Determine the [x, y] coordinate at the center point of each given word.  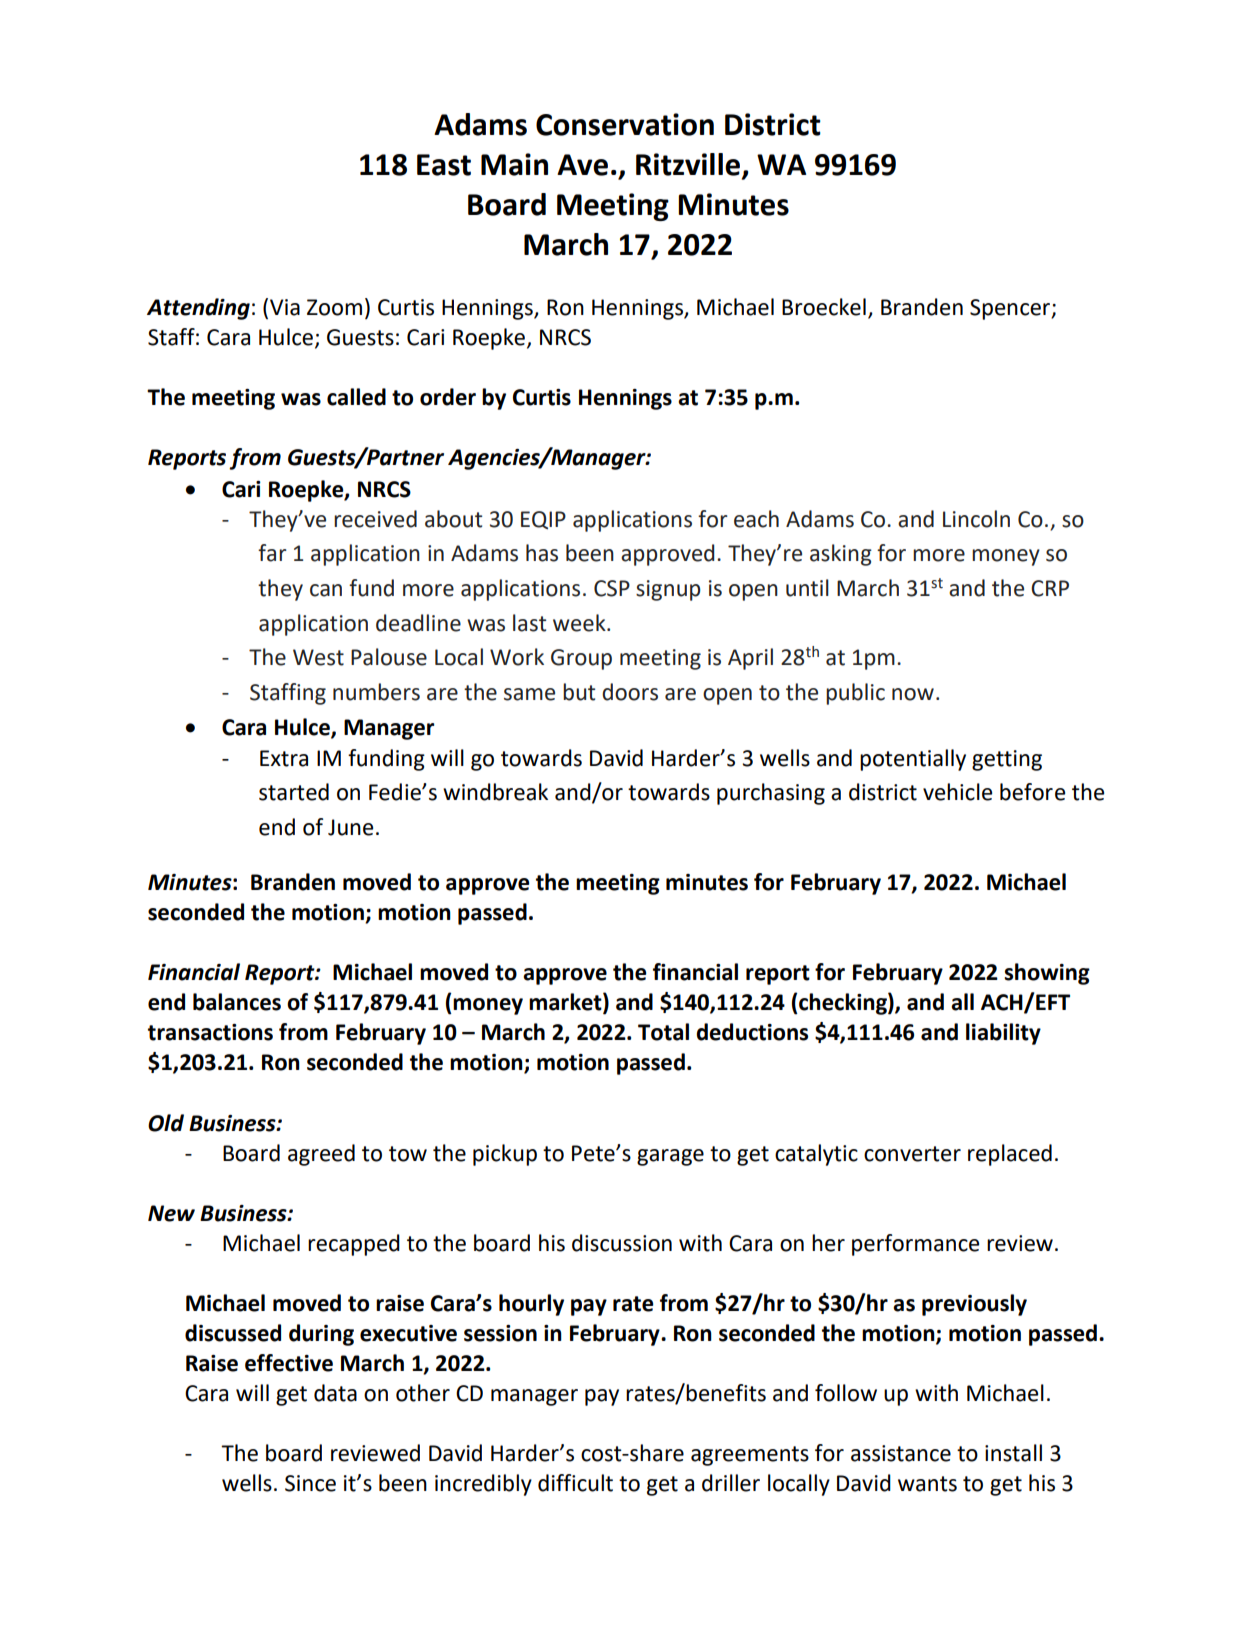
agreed [321, 1155]
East [444, 165]
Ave [582, 165]
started [294, 792]
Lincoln [976, 519]
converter [912, 1154]
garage [670, 1157]
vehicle [957, 792]
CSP [612, 588]
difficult [575, 1483]
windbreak [495, 792]
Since [310, 1483]
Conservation [625, 124]
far [272, 553]
